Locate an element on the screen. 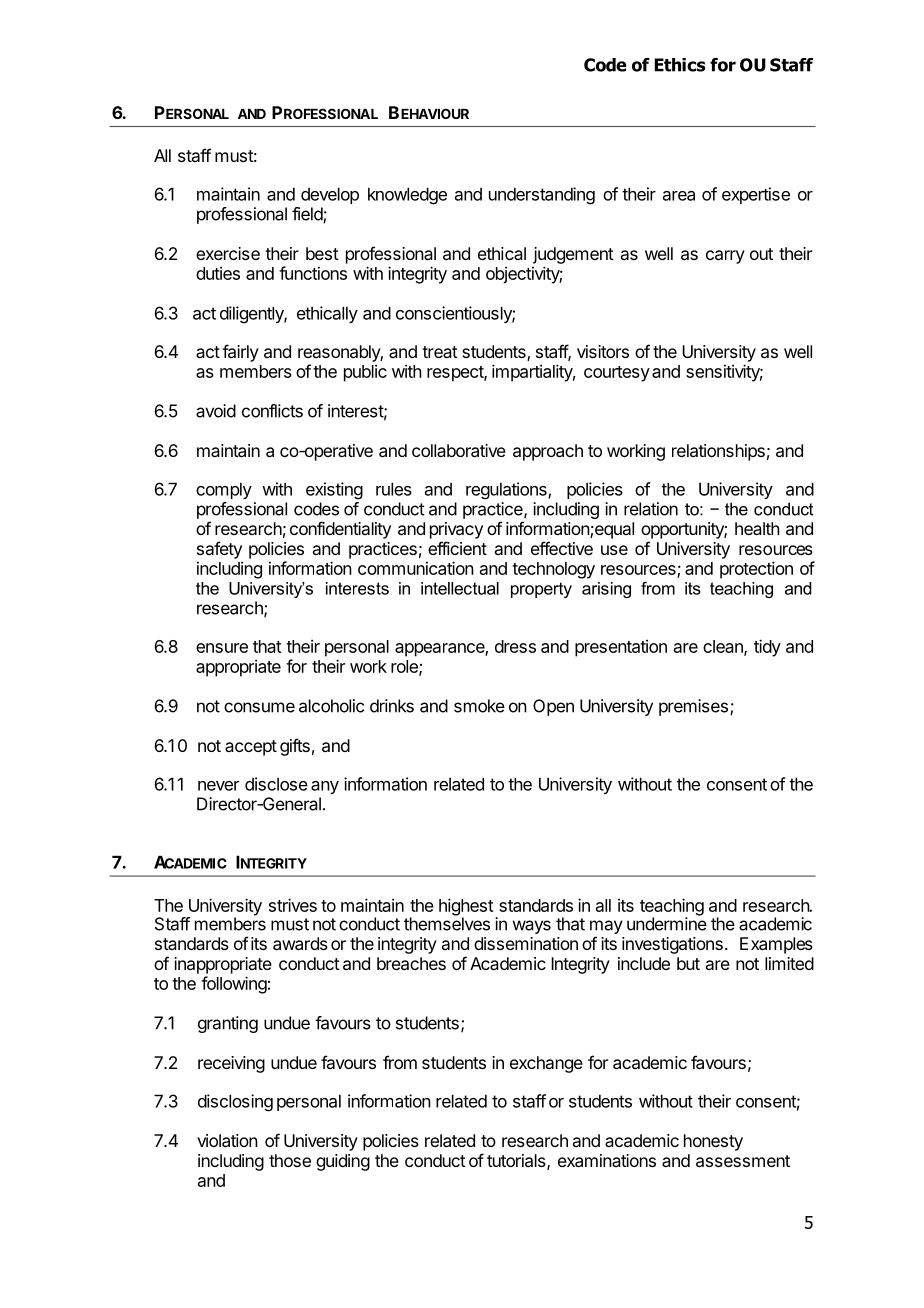  protection is located at coordinates (756, 570).
